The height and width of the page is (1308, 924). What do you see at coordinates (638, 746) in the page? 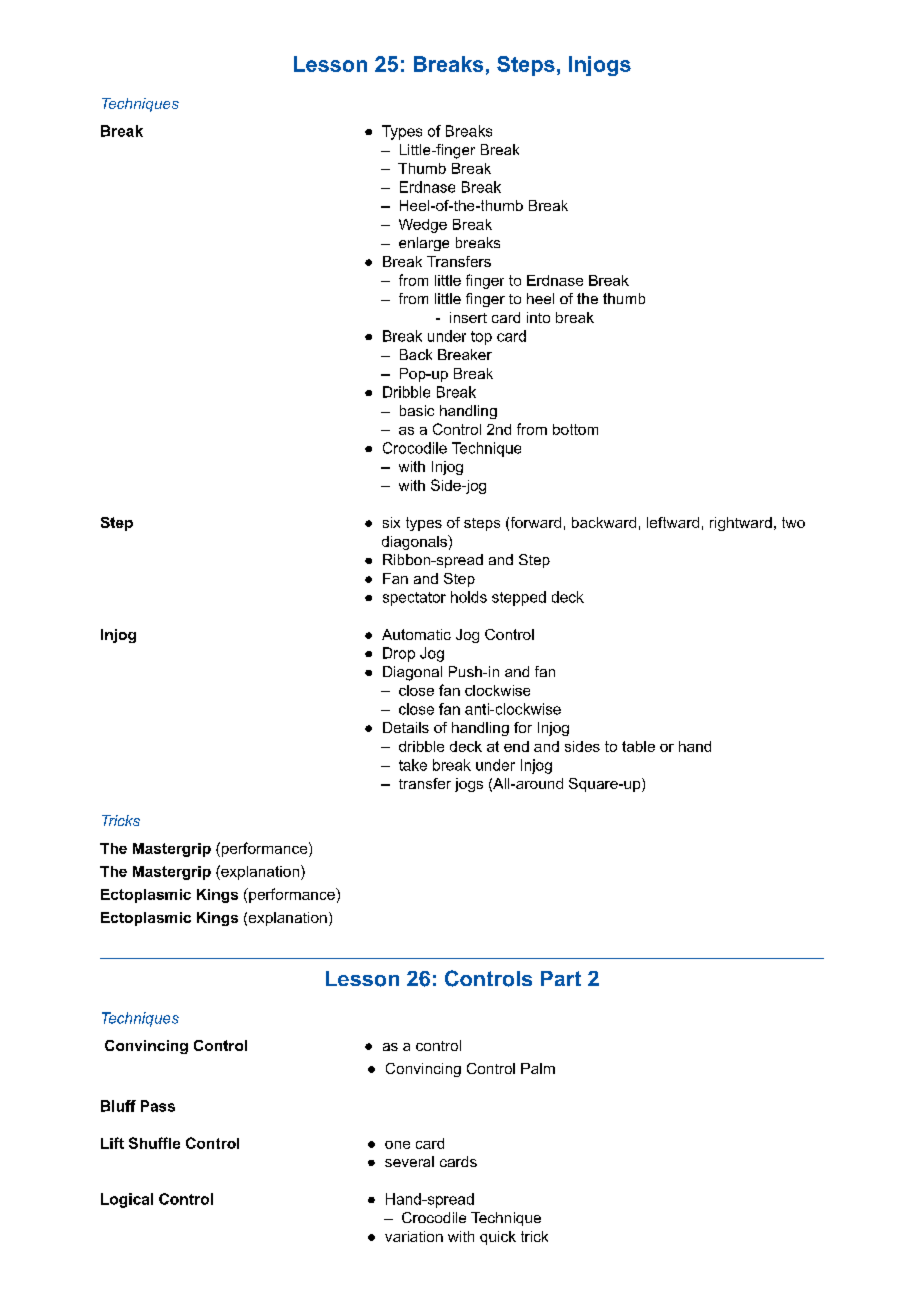
I see `table` at bounding box center [638, 746].
